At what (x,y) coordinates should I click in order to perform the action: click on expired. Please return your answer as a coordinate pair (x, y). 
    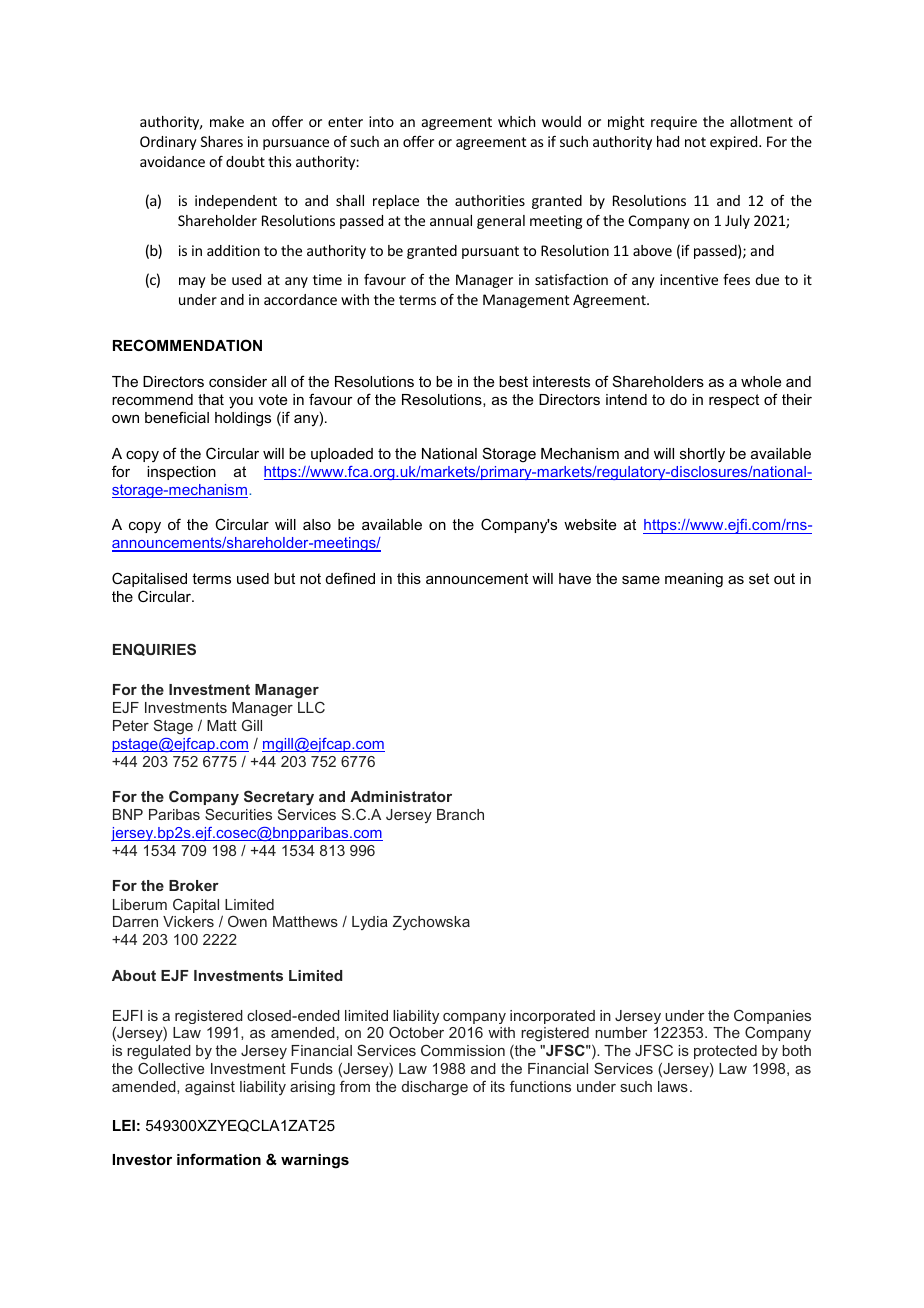
    Looking at the image, I should click on (735, 143).
